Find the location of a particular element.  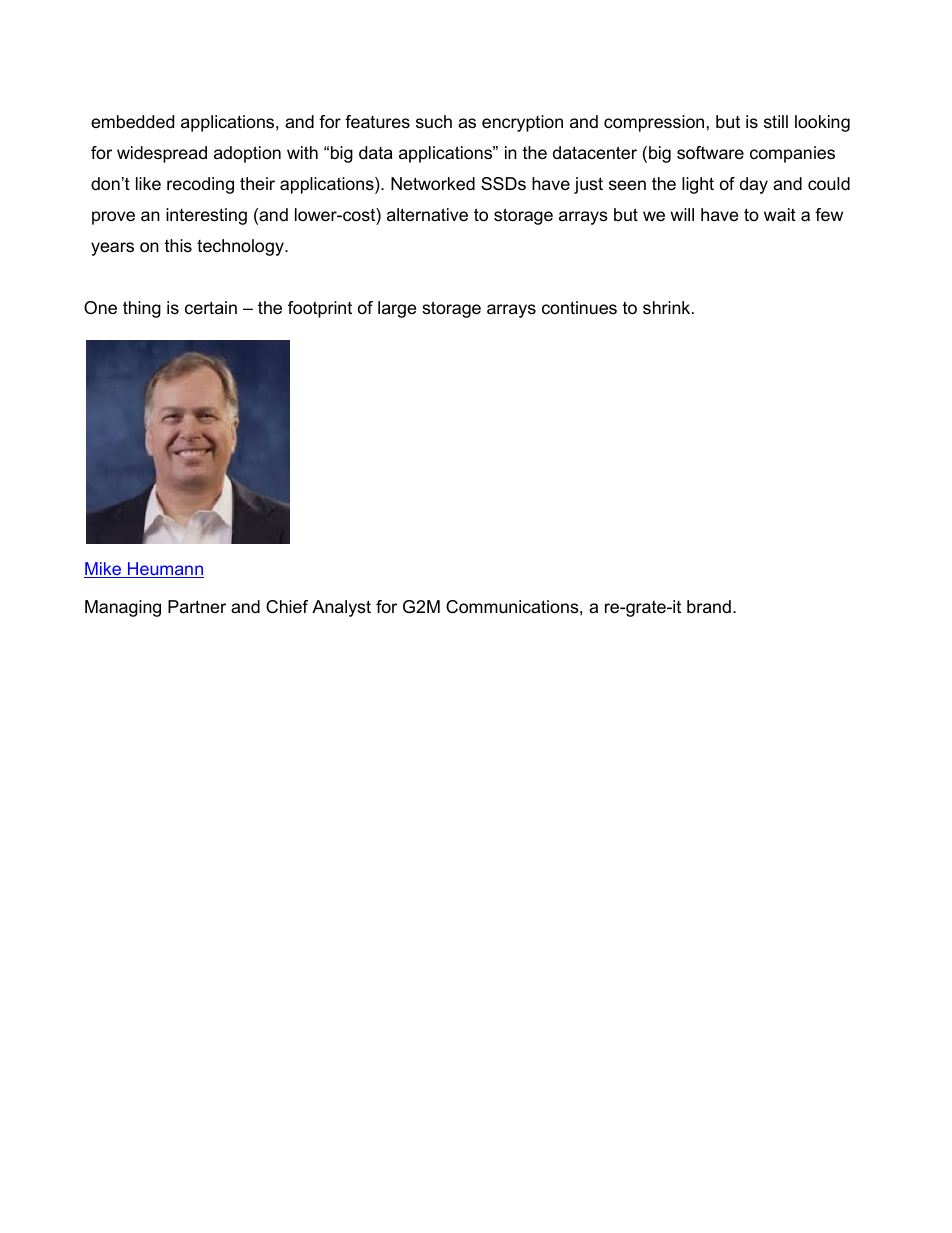

shrink is located at coordinates (668, 307).
